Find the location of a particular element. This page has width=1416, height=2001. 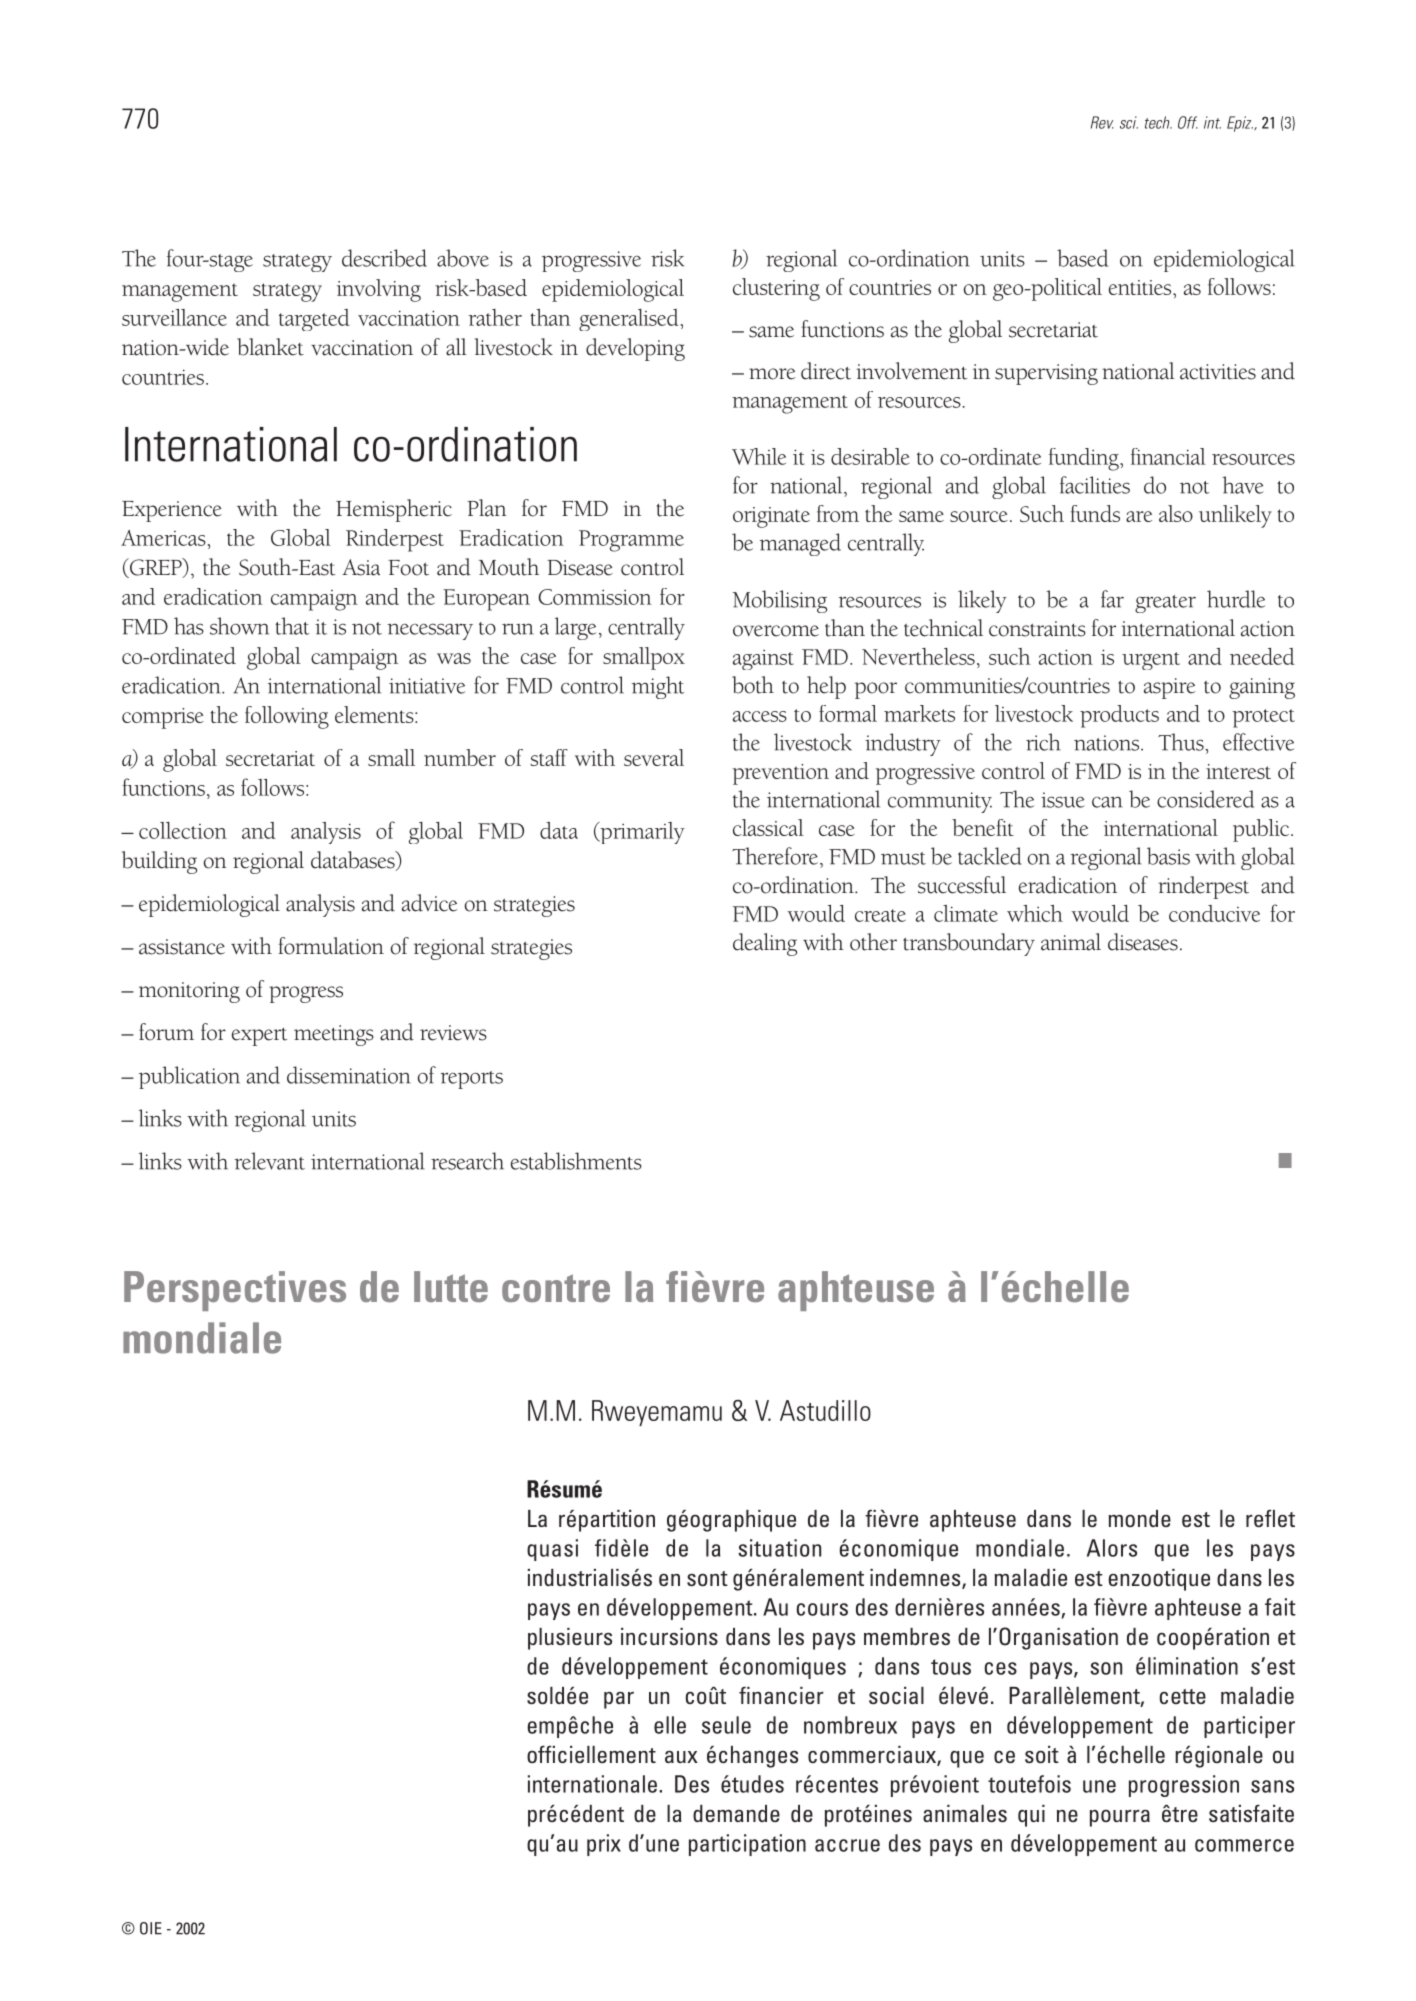

clustering is located at coordinates (776, 289).
